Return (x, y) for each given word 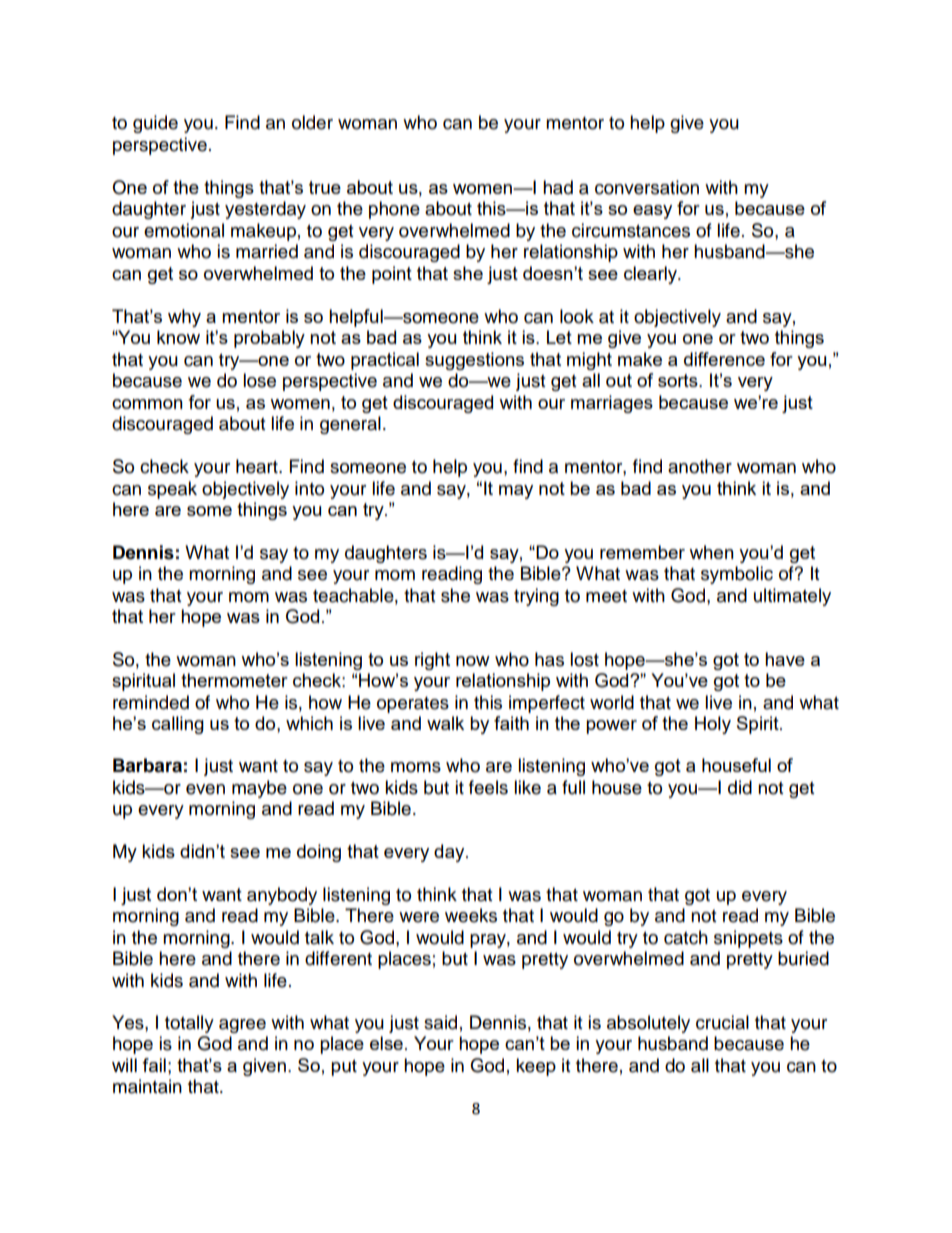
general (350, 425)
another (700, 466)
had (558, 187)
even (205, 789)
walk (445, 723)
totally (189, 1024)
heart (258, 466)
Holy (713, 725)
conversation (647, 187)
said (440, 1022)
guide (155, 124)
